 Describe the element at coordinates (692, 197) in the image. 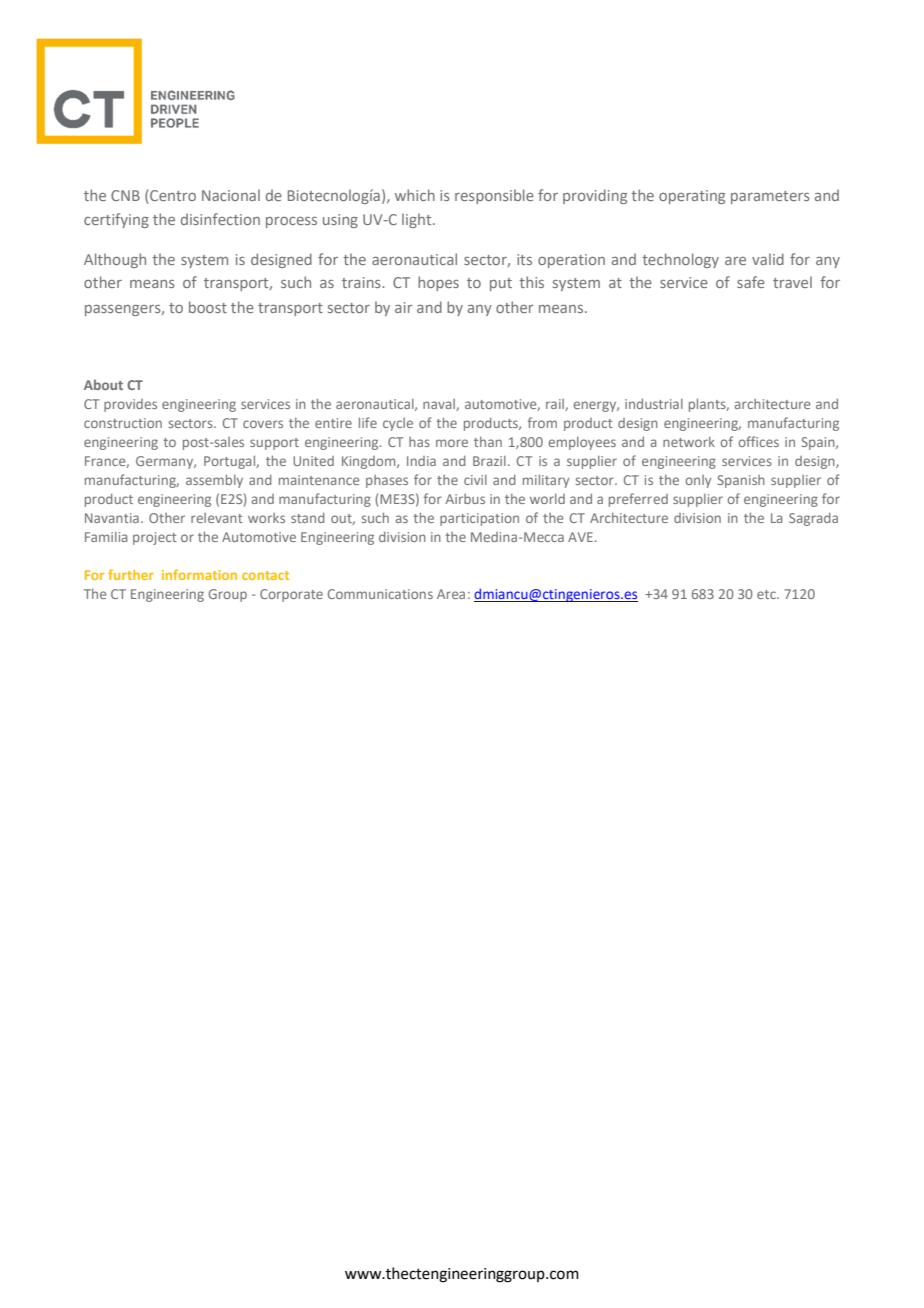

I see `operating` at that location.
